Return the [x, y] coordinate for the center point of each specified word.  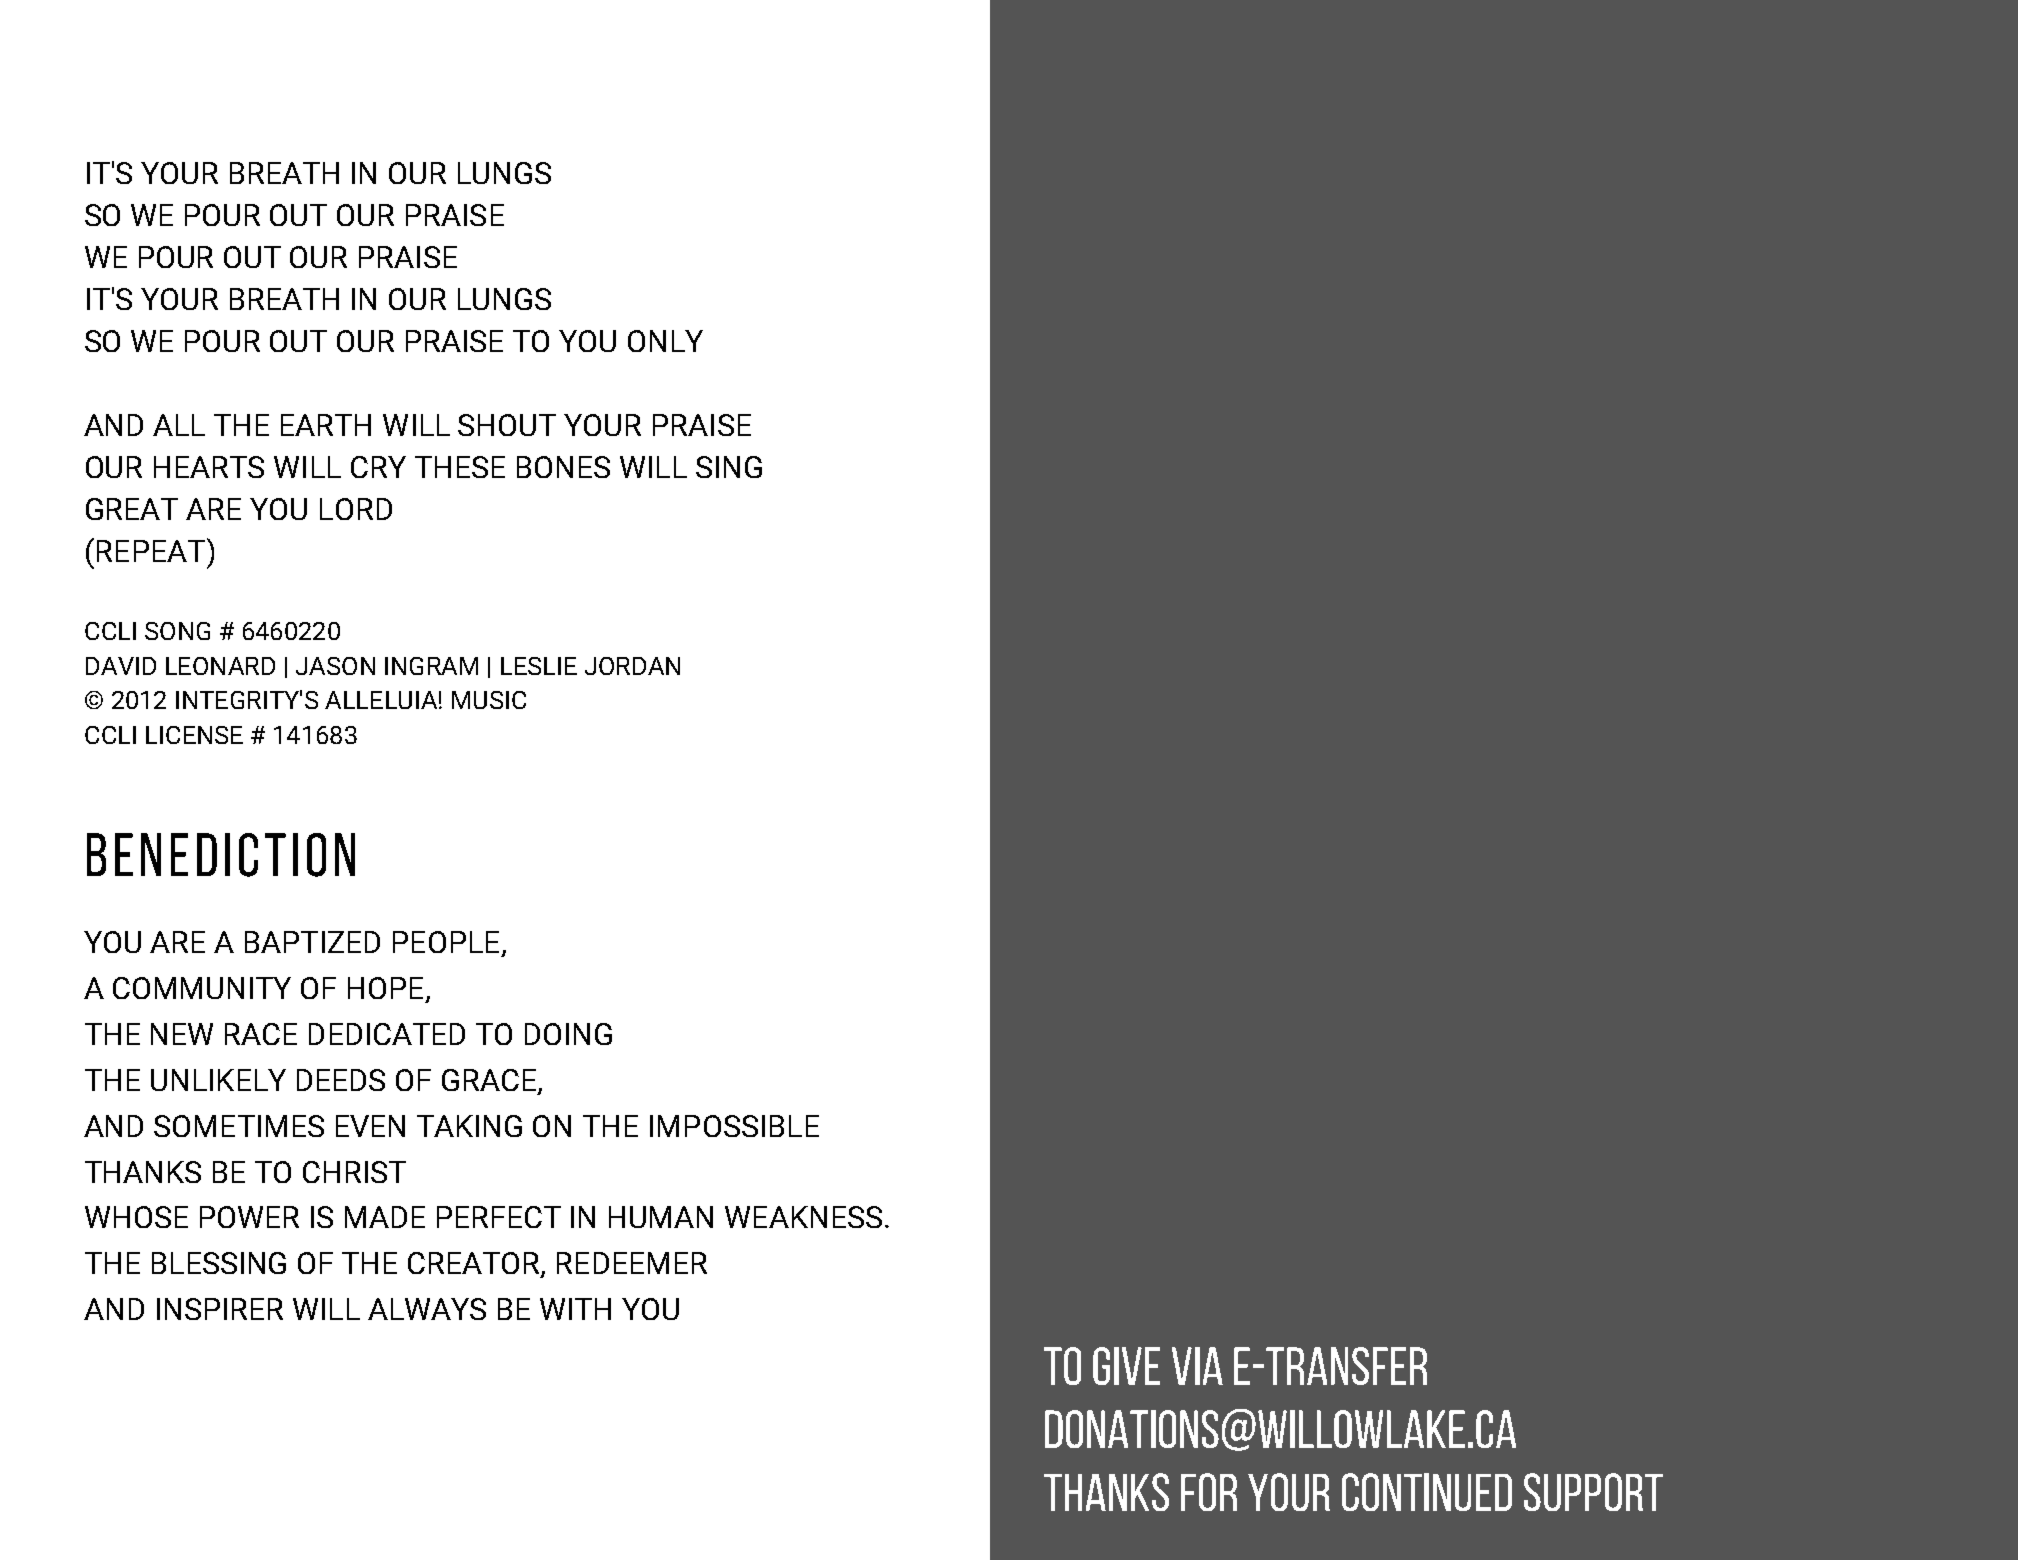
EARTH [326, 425]
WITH [575, 1309]
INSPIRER [220, 1309]
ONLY [665, 341]
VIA [1197, 1366]
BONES [563, 467]
